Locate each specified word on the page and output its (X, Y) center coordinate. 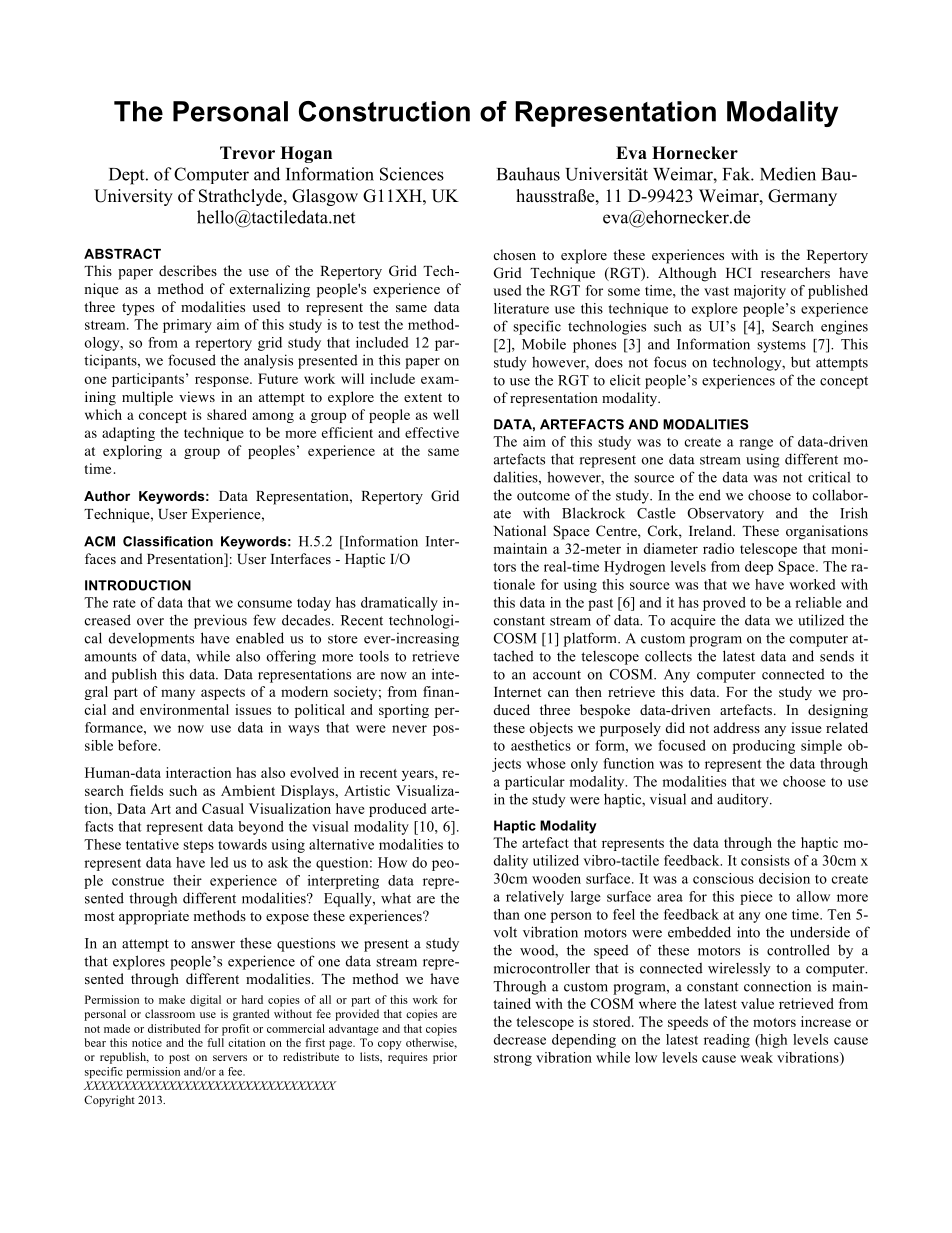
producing (764, 747)
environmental (184, 709)
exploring (132, 452)
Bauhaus (528, 174)
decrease (519, 1039)
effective (432, 432)
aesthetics (541, 745)
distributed (174, 1028)
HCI (739, 272)
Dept (128, 176)
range (756, 444)
